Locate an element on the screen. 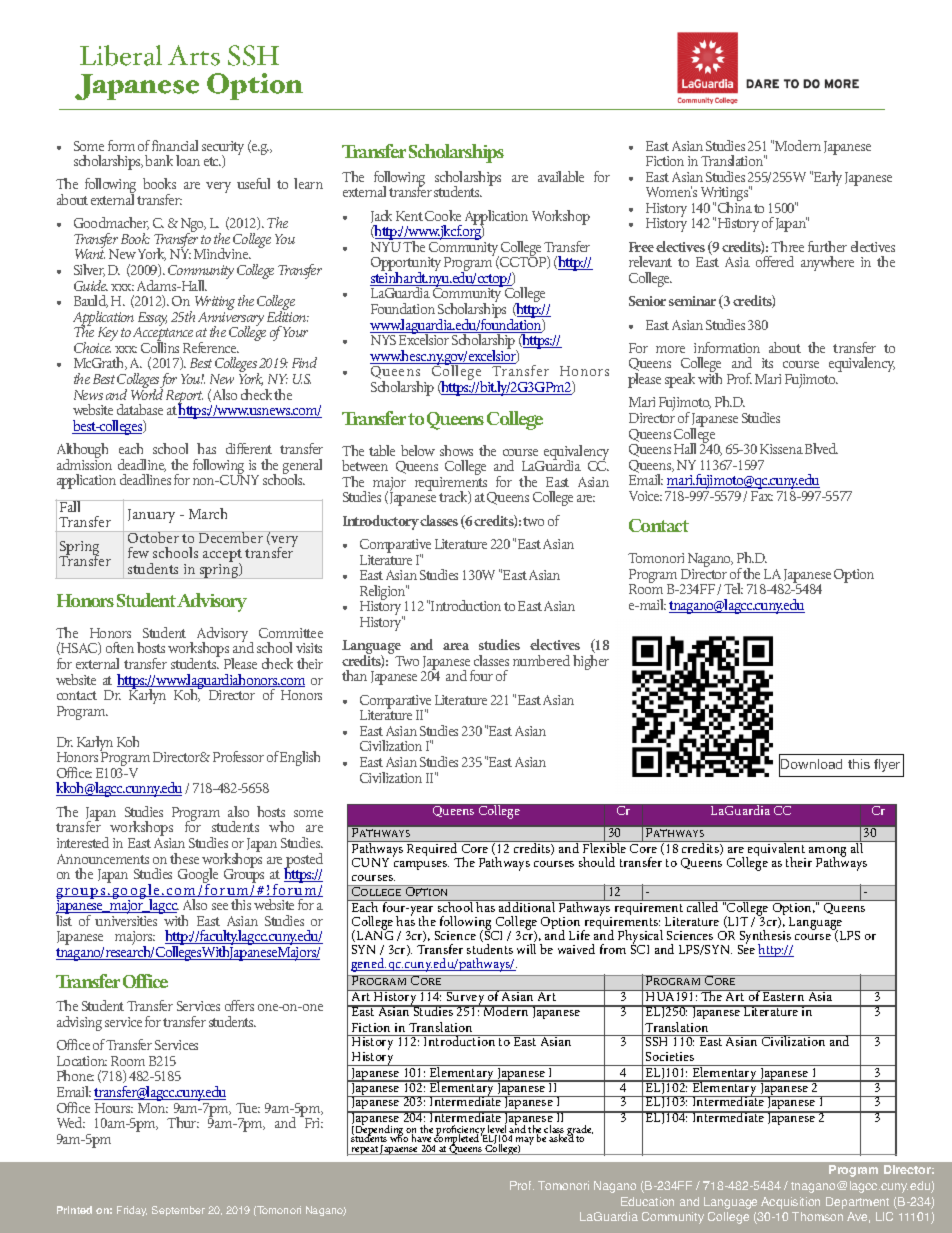 The width and height of the screenshot is (952, 1233). Collins is located at coordinates (160, 346).
